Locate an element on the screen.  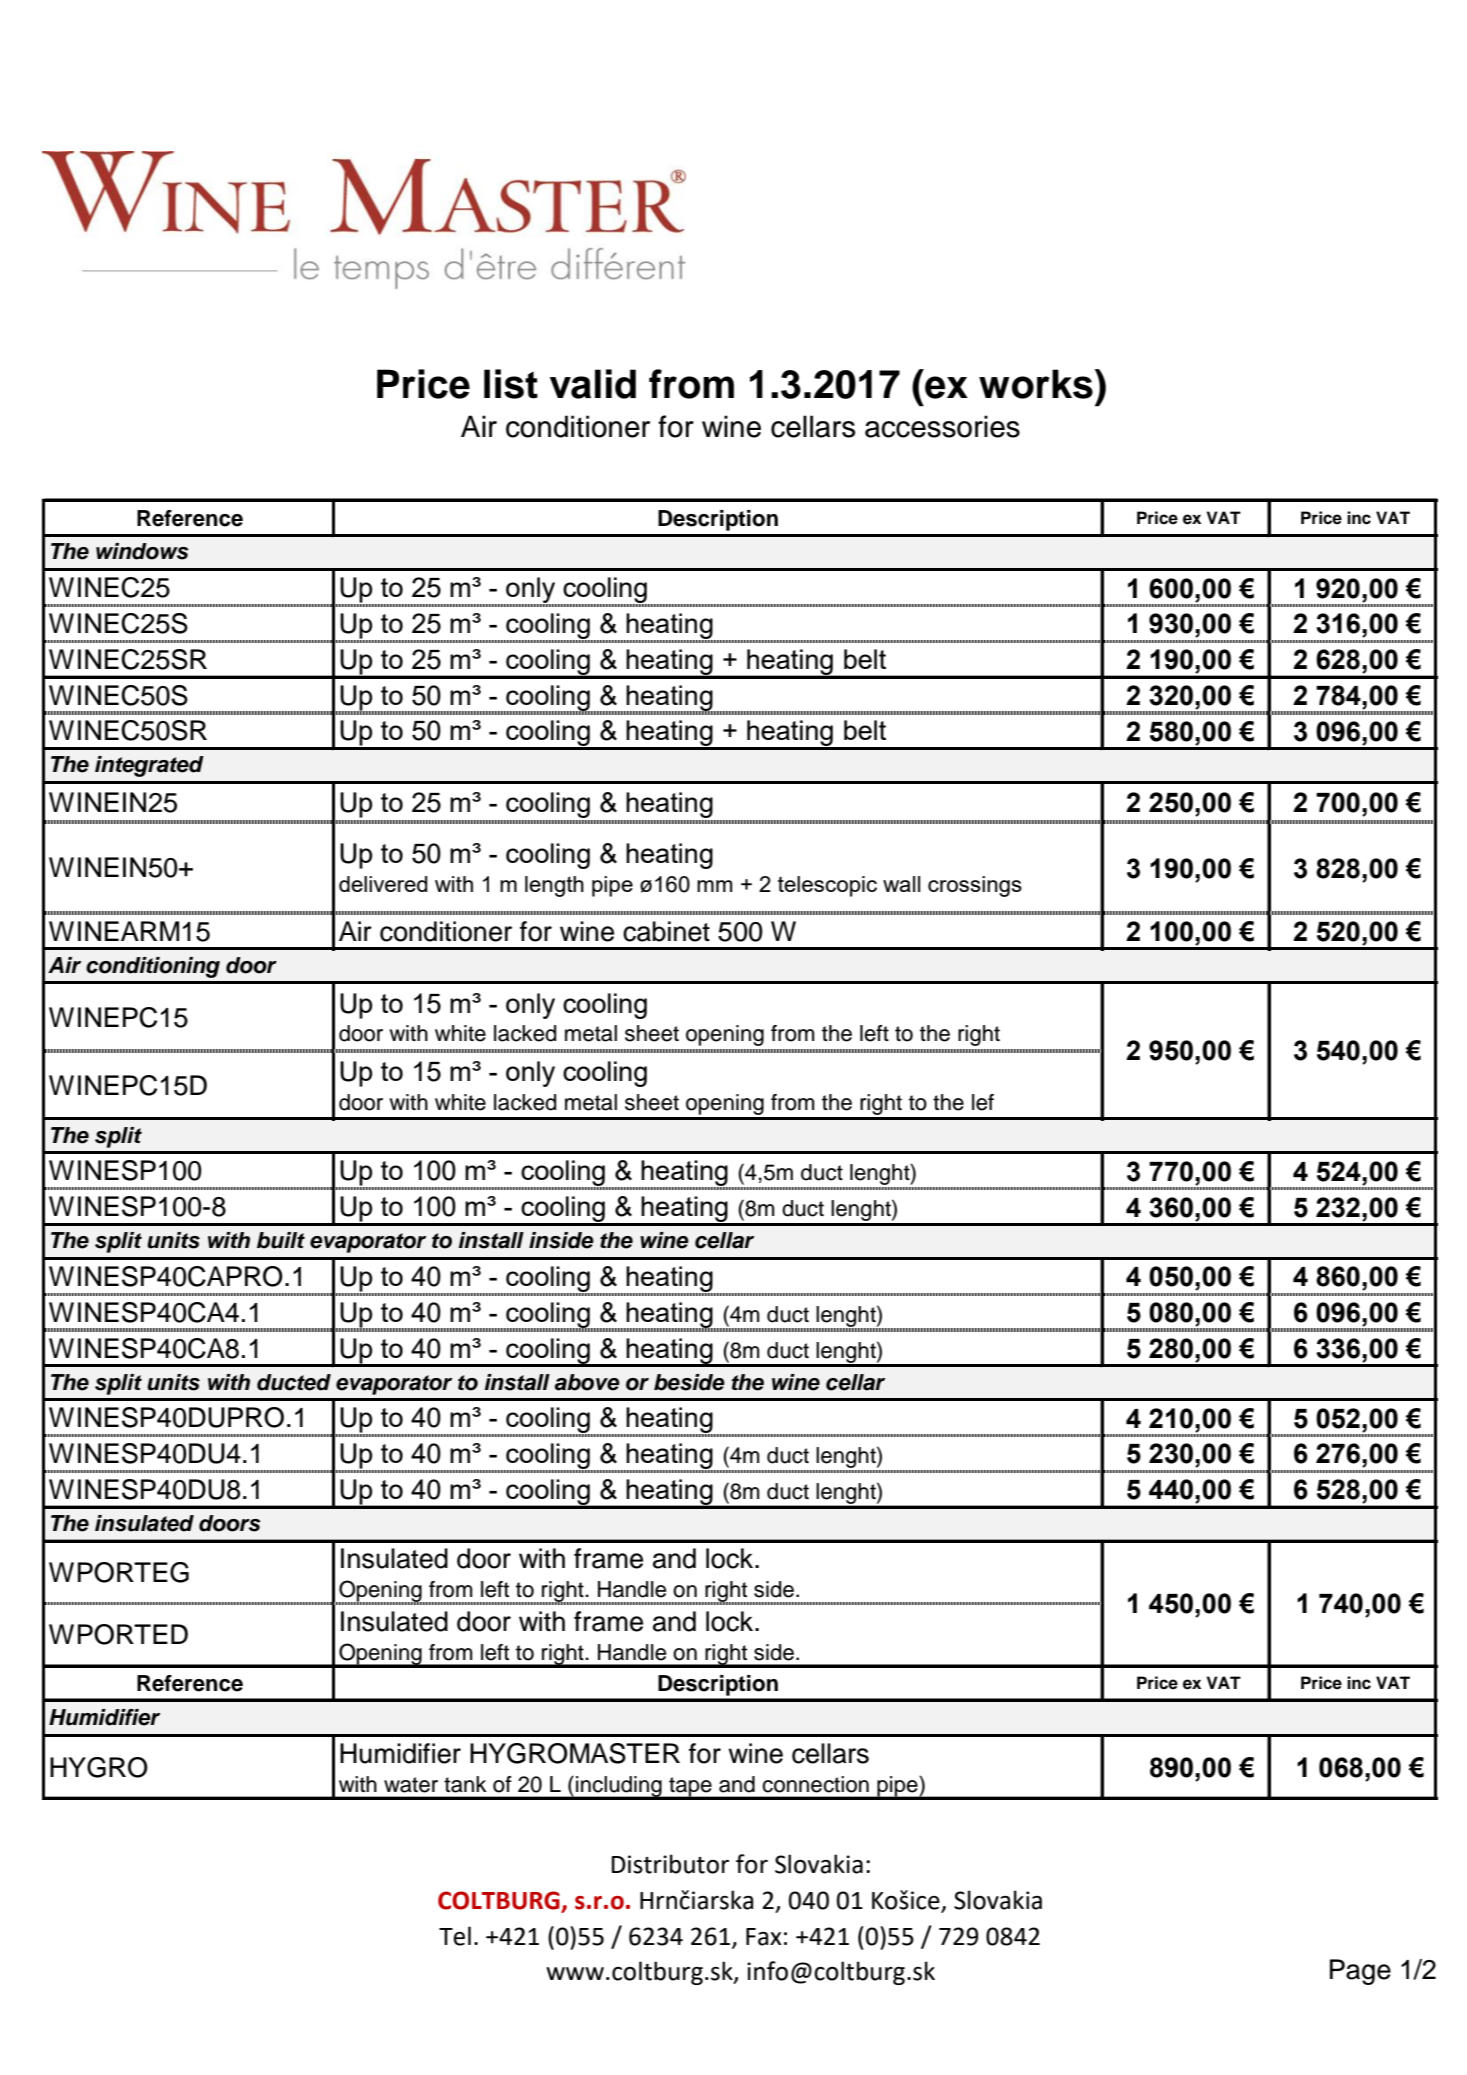
above is located at coordinates (587, 1382).
